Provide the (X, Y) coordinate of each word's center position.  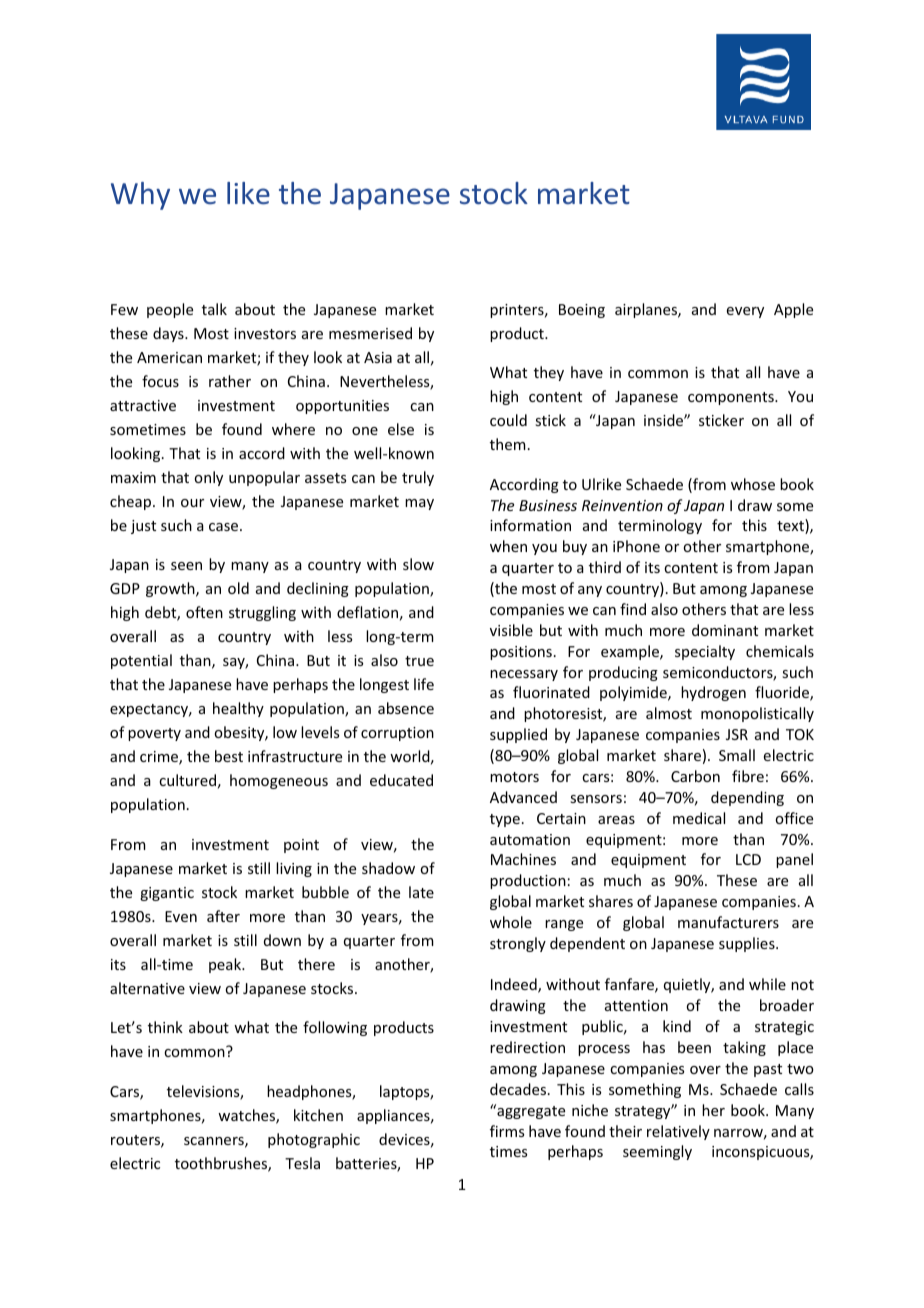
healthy (238, 709)
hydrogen (713, 693)
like (248, 193)
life (424, 684)
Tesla (302, 1163)
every (745, 312)
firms (507, 1131)
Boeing (582, 311)
